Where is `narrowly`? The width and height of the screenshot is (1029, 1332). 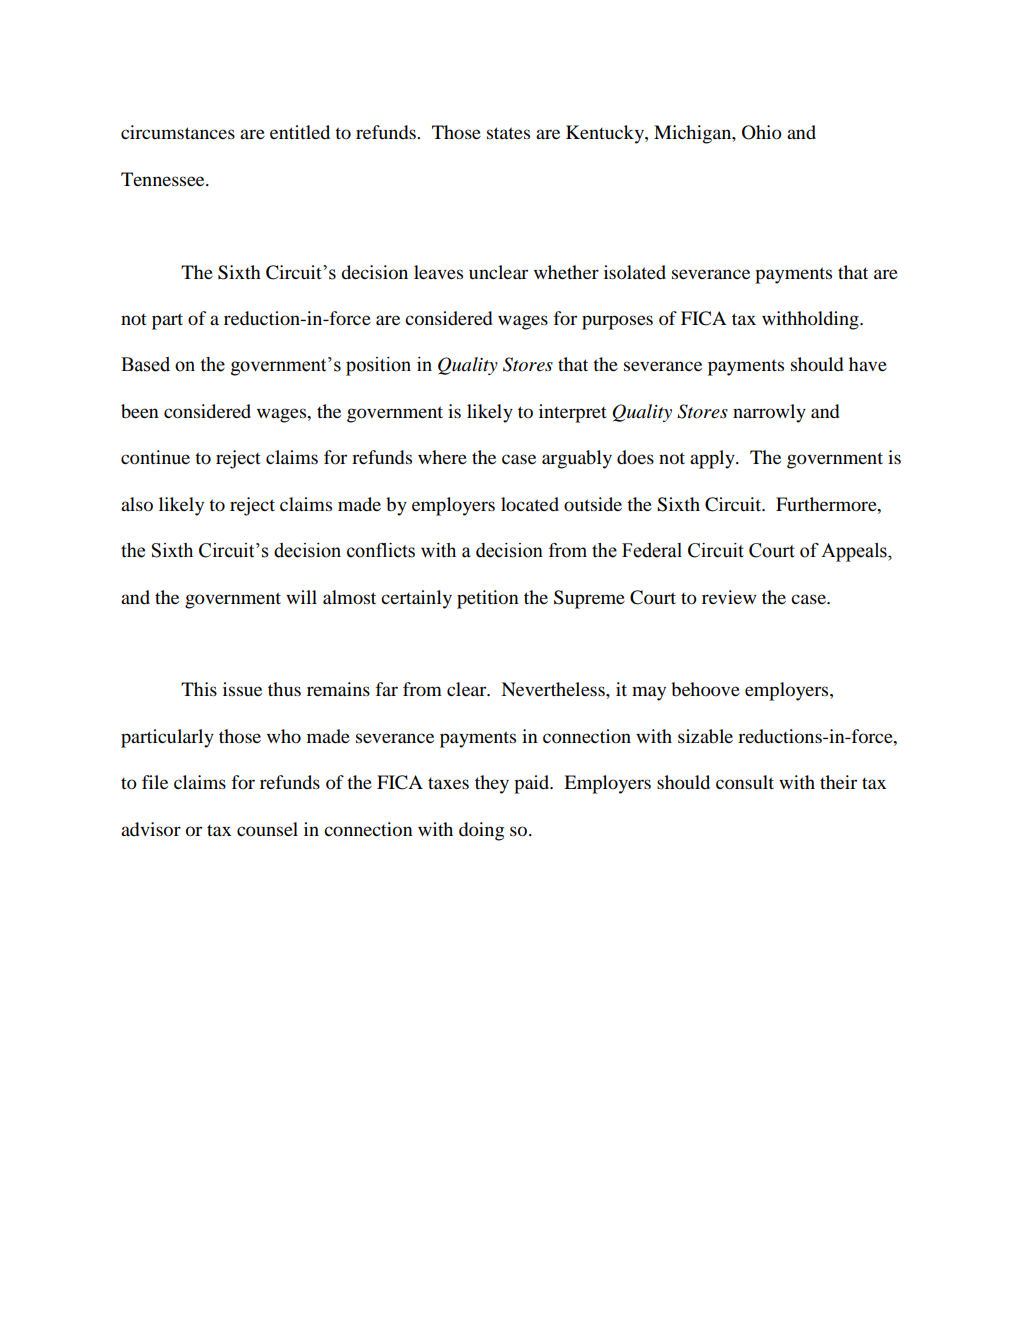
narrowly is located at coordinates (769, 413).
